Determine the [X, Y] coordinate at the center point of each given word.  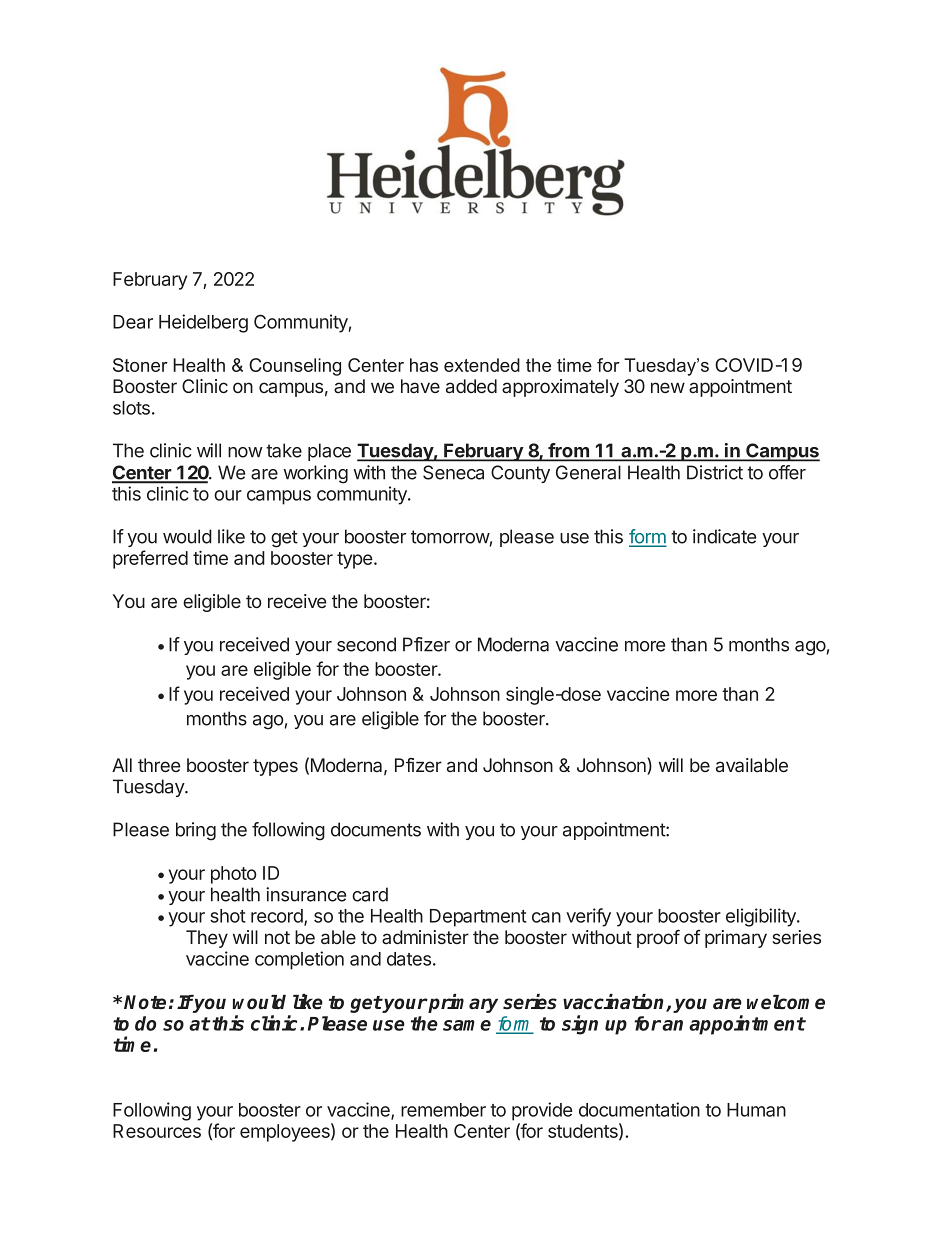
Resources [157, 1131]
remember [443, 1110]
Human [756, 1110]
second [366, 644]
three [159, 765]
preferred [150, 559]
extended [482, 365]
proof [658, 939]
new [668, 387]
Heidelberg [203, 323]
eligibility [762, 917]
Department [478, 918]
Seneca [453, 472]
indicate [724, 536]
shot [228, 916]
